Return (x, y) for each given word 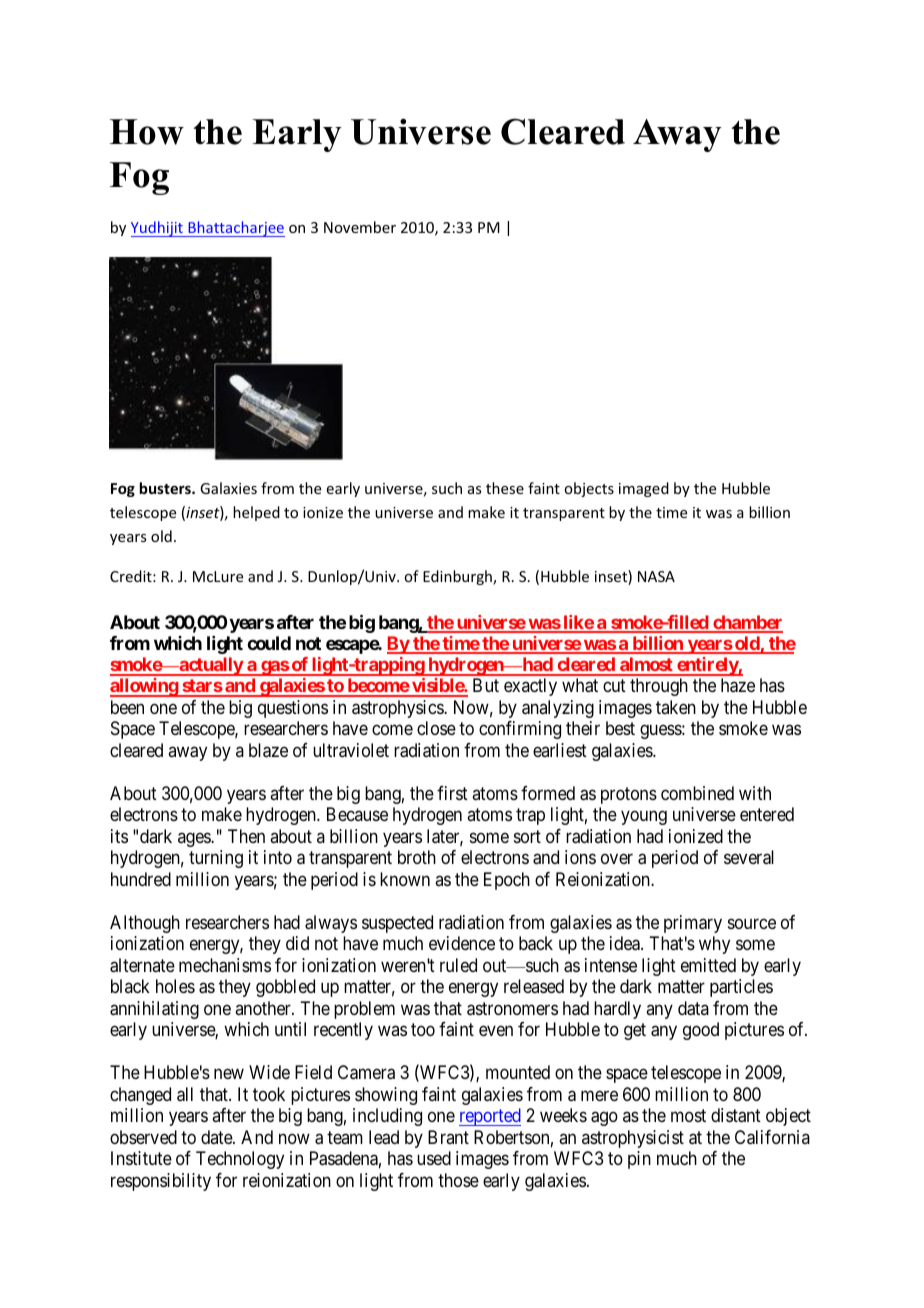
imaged (644, 489)
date (217, 1137)
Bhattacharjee (235, 229)
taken (676, 707)
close (436, 728)
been (127, 707)
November (360, 227)
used (434, 1158)
